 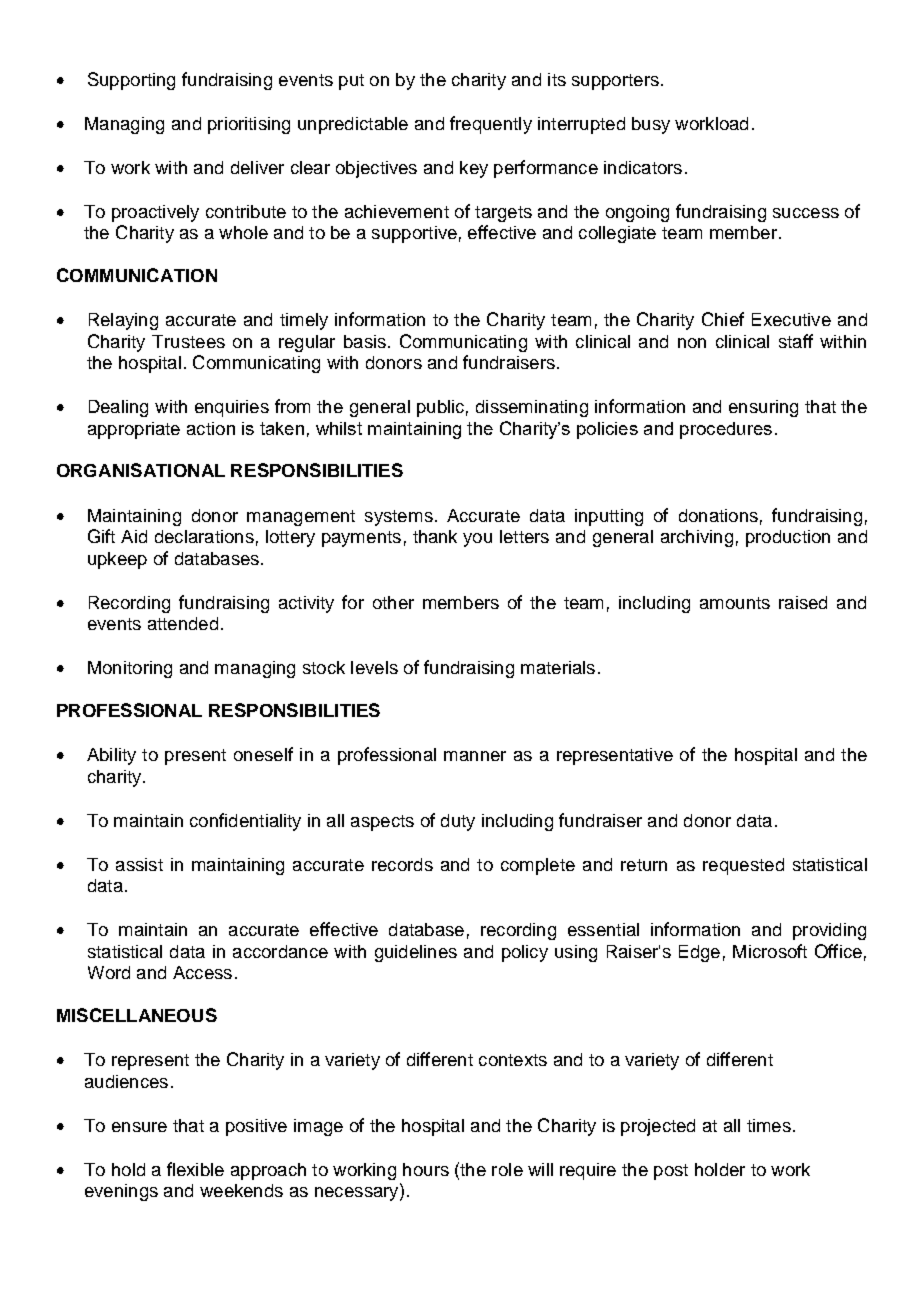 I want to click on other, so click(x=393, y=602).
